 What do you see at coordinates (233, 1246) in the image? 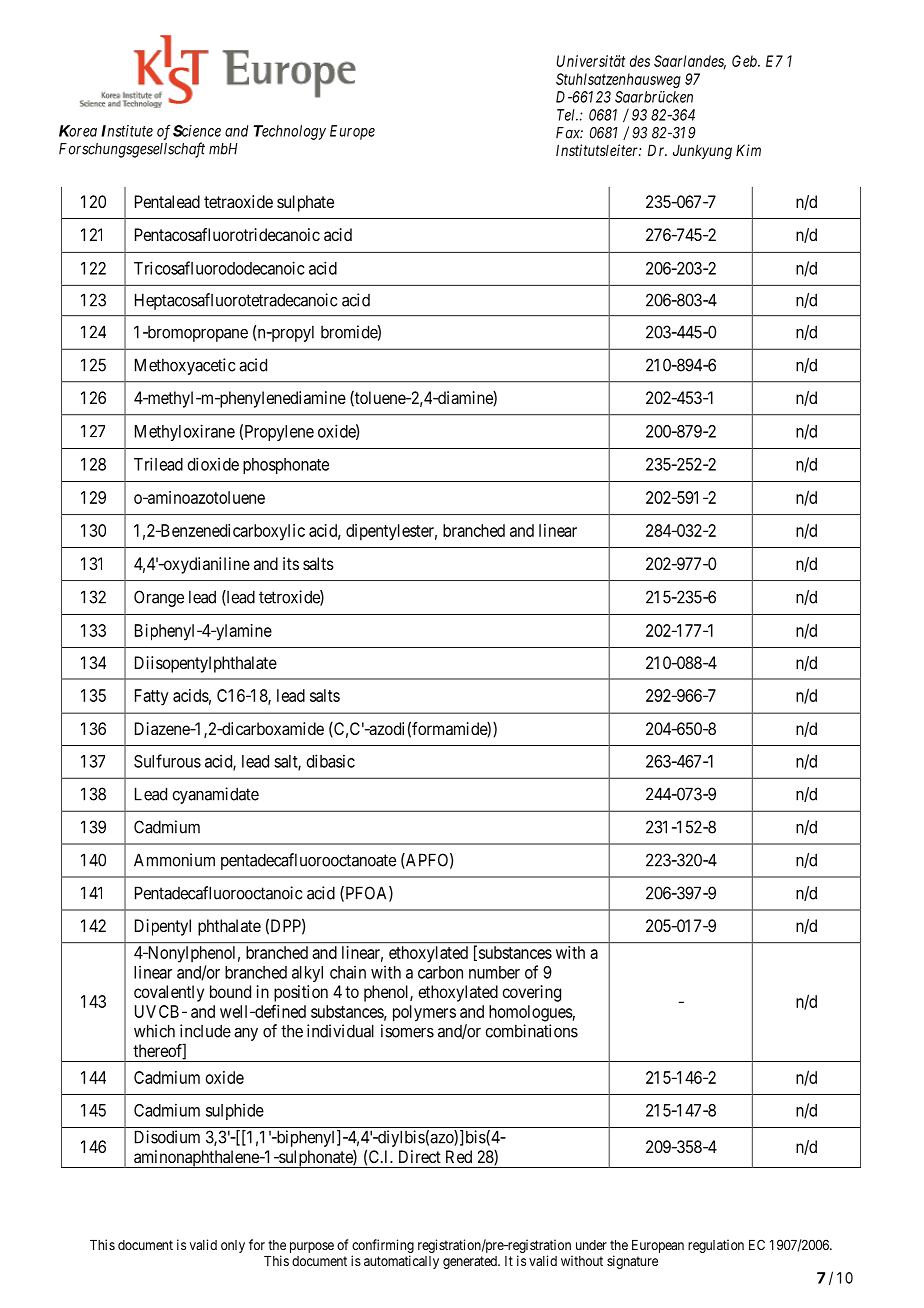
I see `only` at bounding box center [233, 1246].
